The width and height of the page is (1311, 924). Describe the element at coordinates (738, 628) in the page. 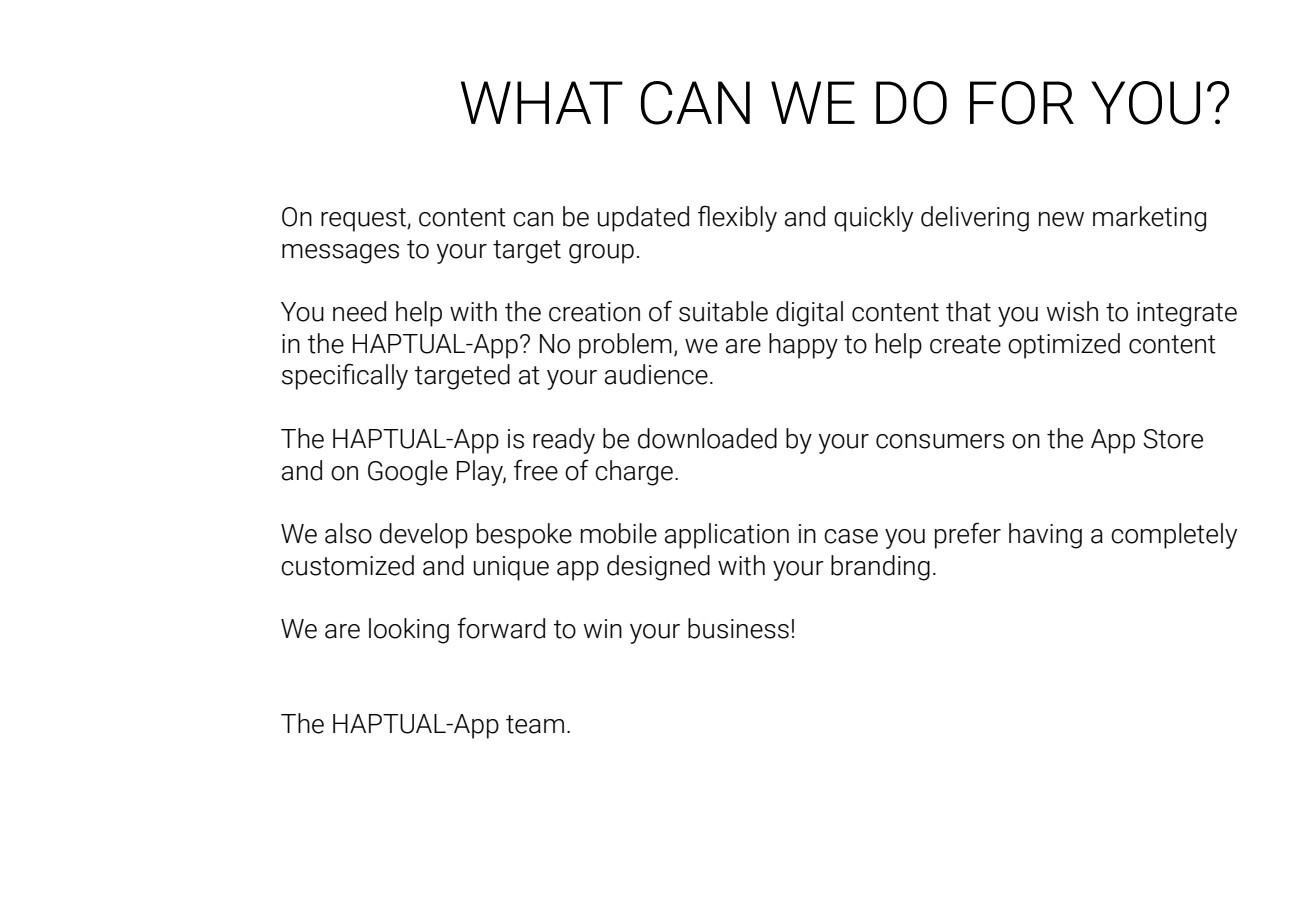

I see `business` at that location.
